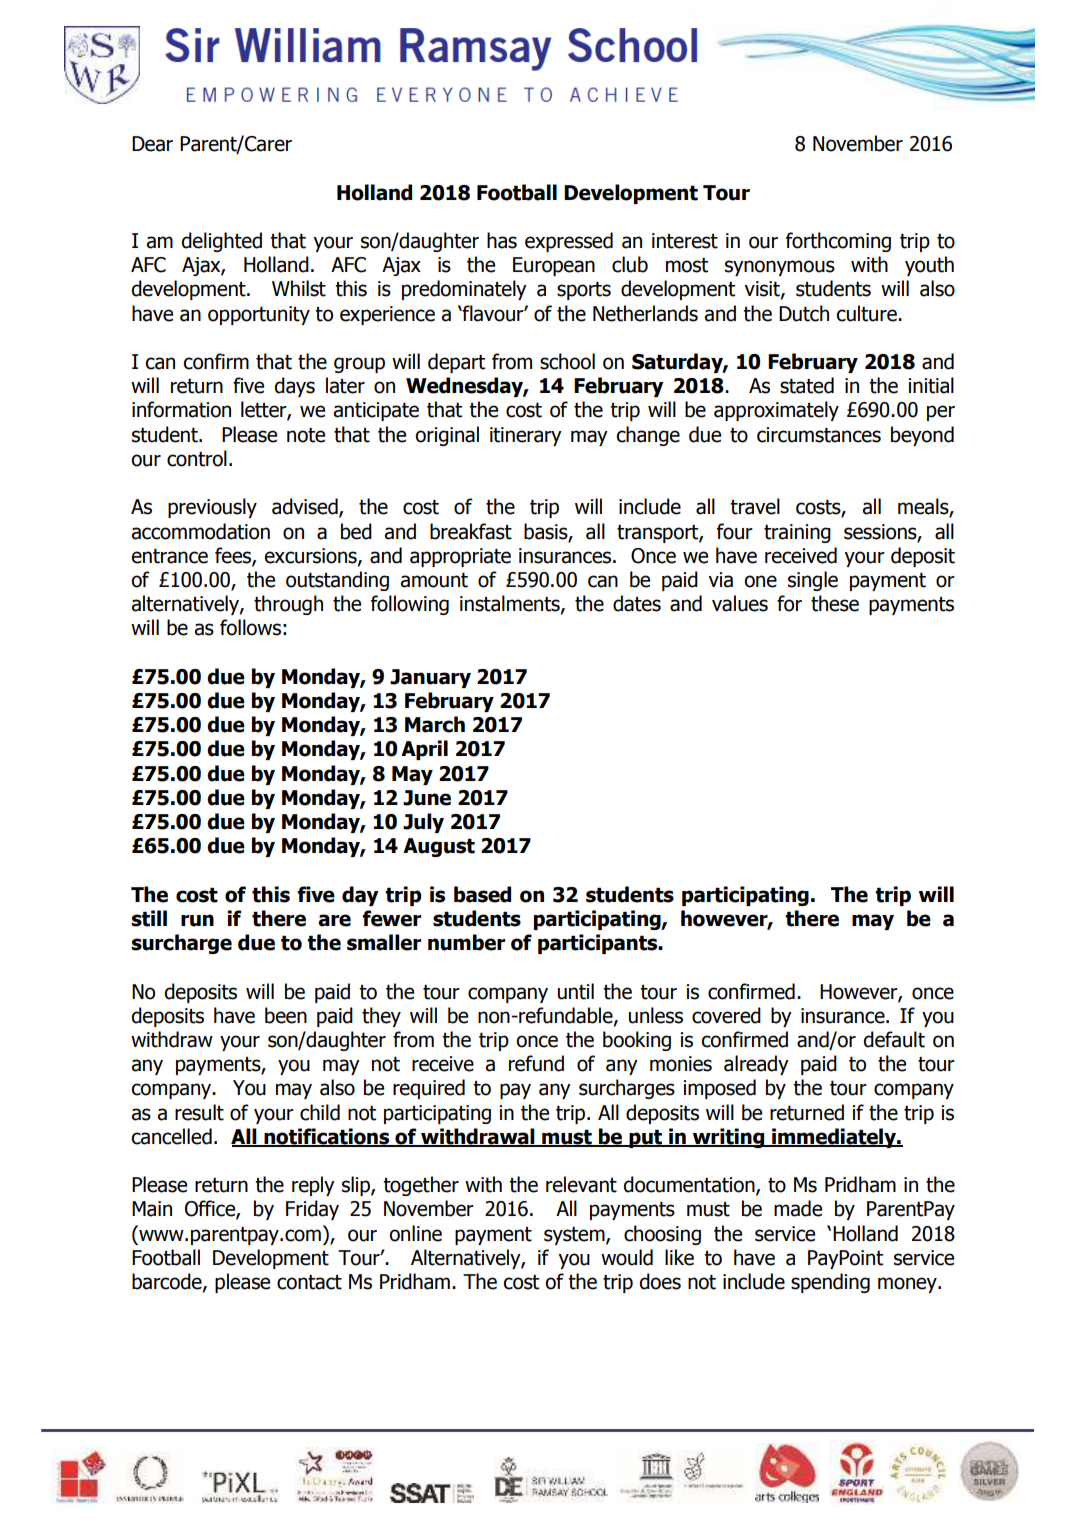 This page has height=1535, width=1086. Describe the element at coordinates (569, 242) in the page. I see `expressed` at that location.
